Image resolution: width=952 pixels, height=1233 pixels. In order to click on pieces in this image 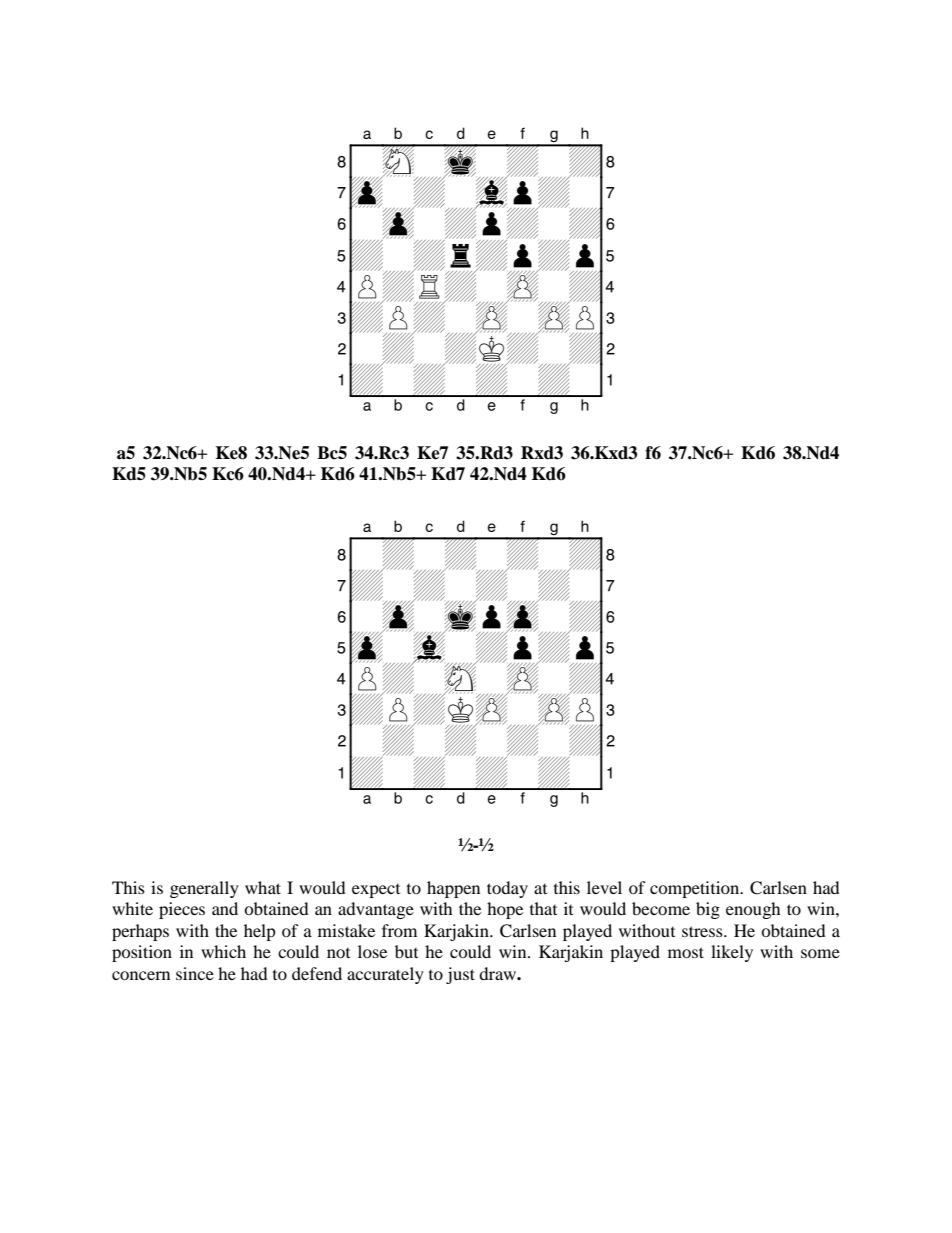, I will do `click(182, 910)`.
